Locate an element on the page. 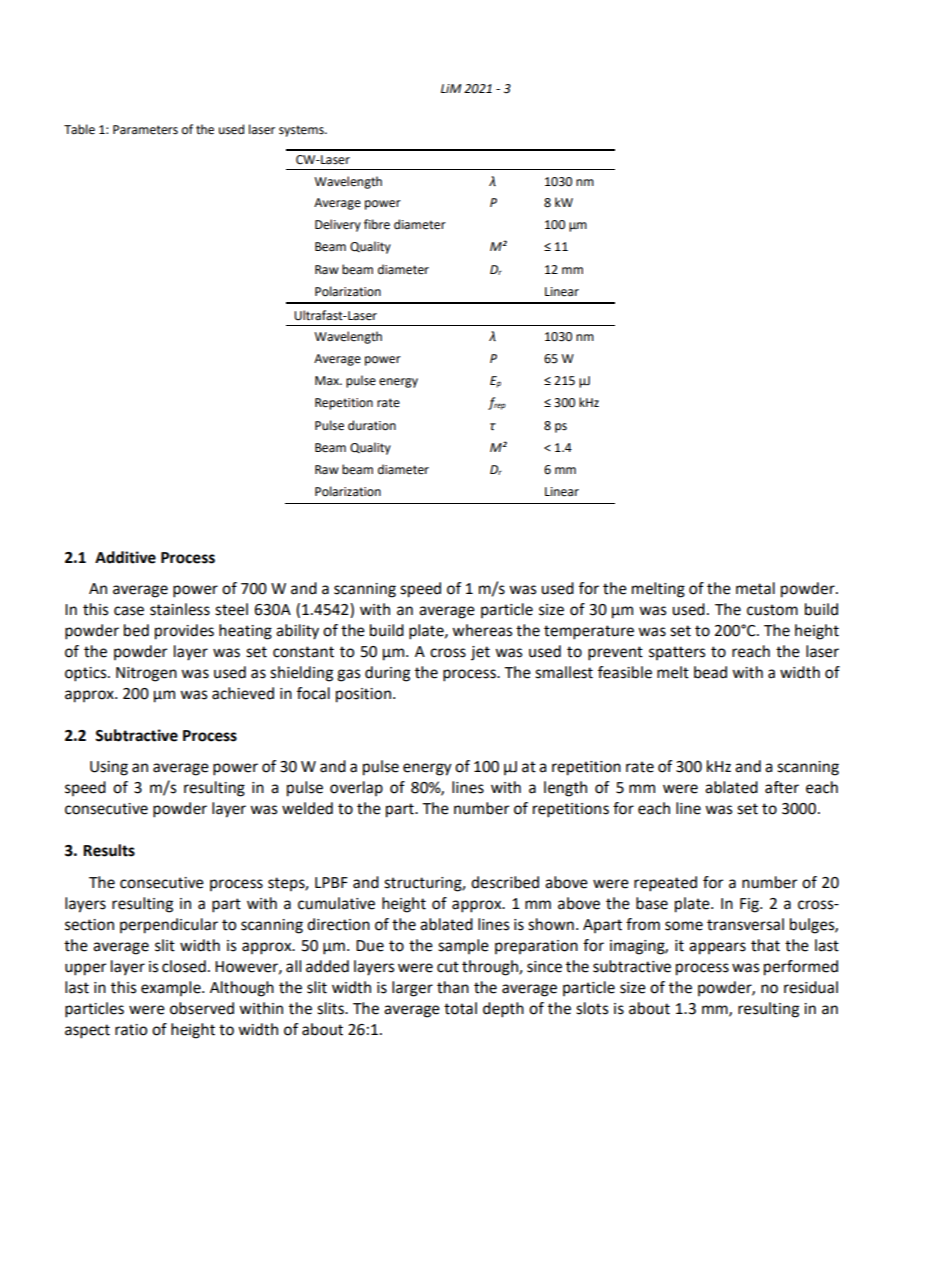 Image resolution: width=941 pixels, height=1288 pixels. Parameters is located at coordinates (145, 130).
